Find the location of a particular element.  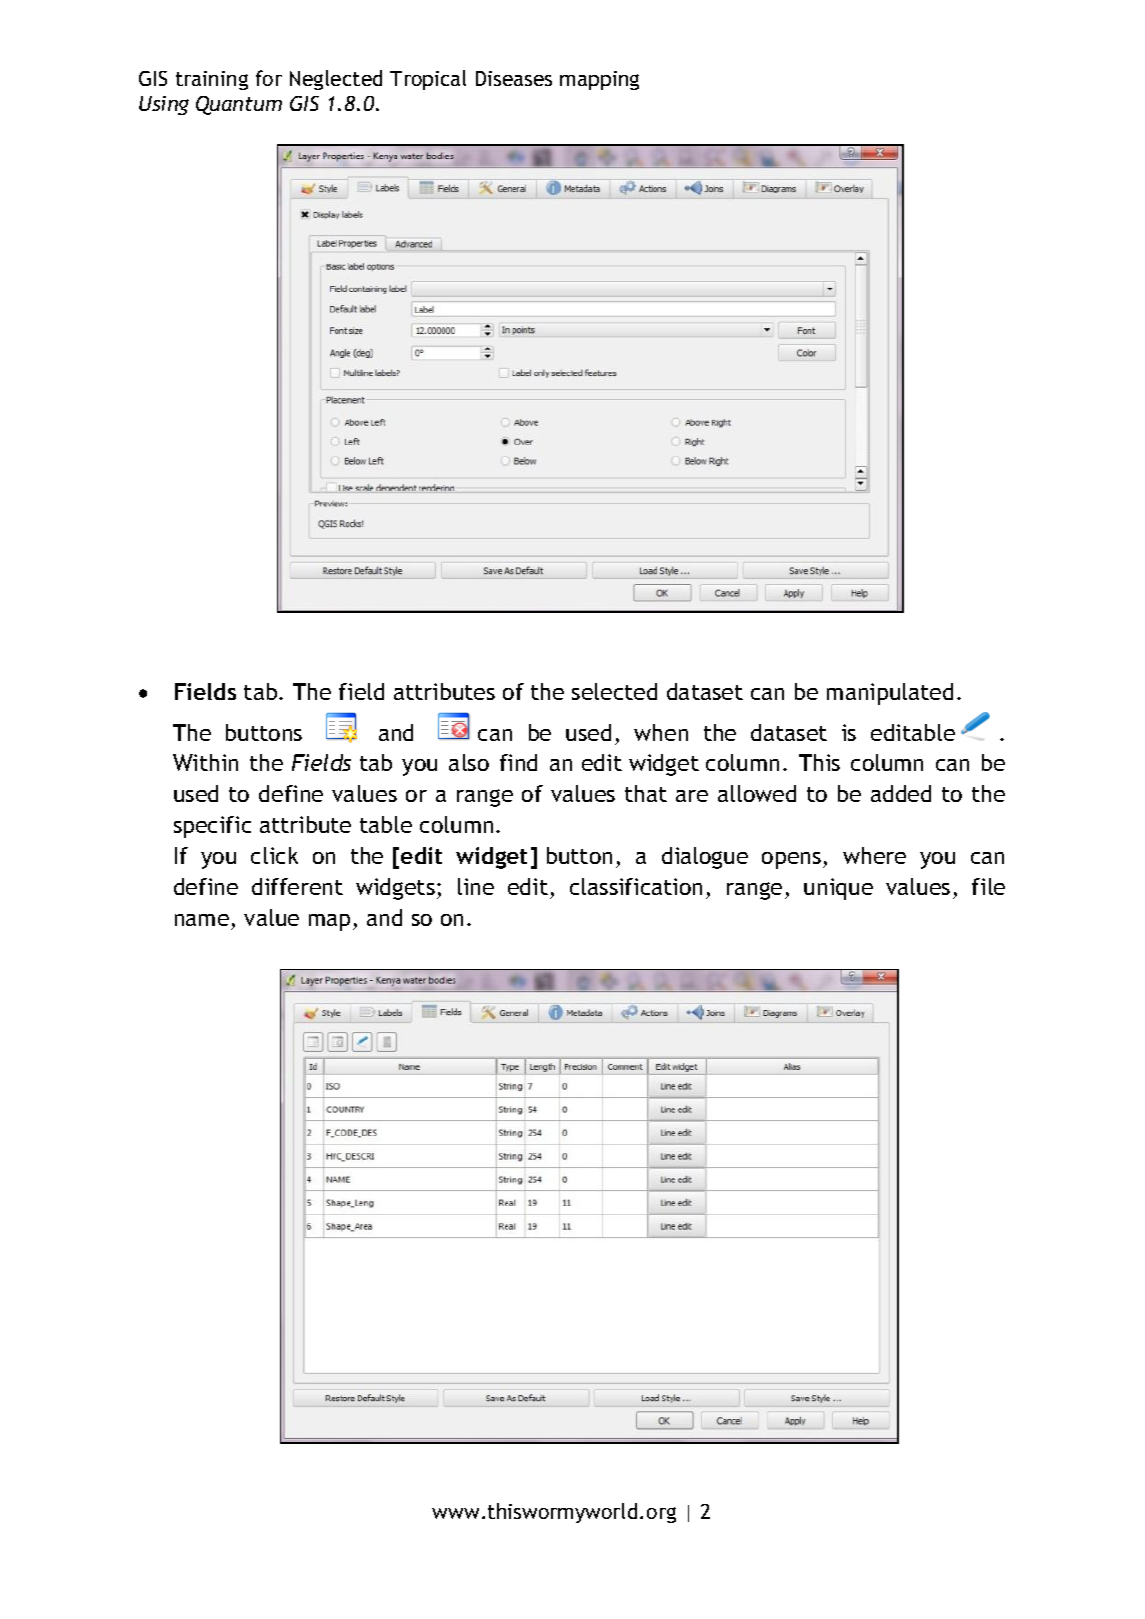

Using is located at coordinates (164, 105).
